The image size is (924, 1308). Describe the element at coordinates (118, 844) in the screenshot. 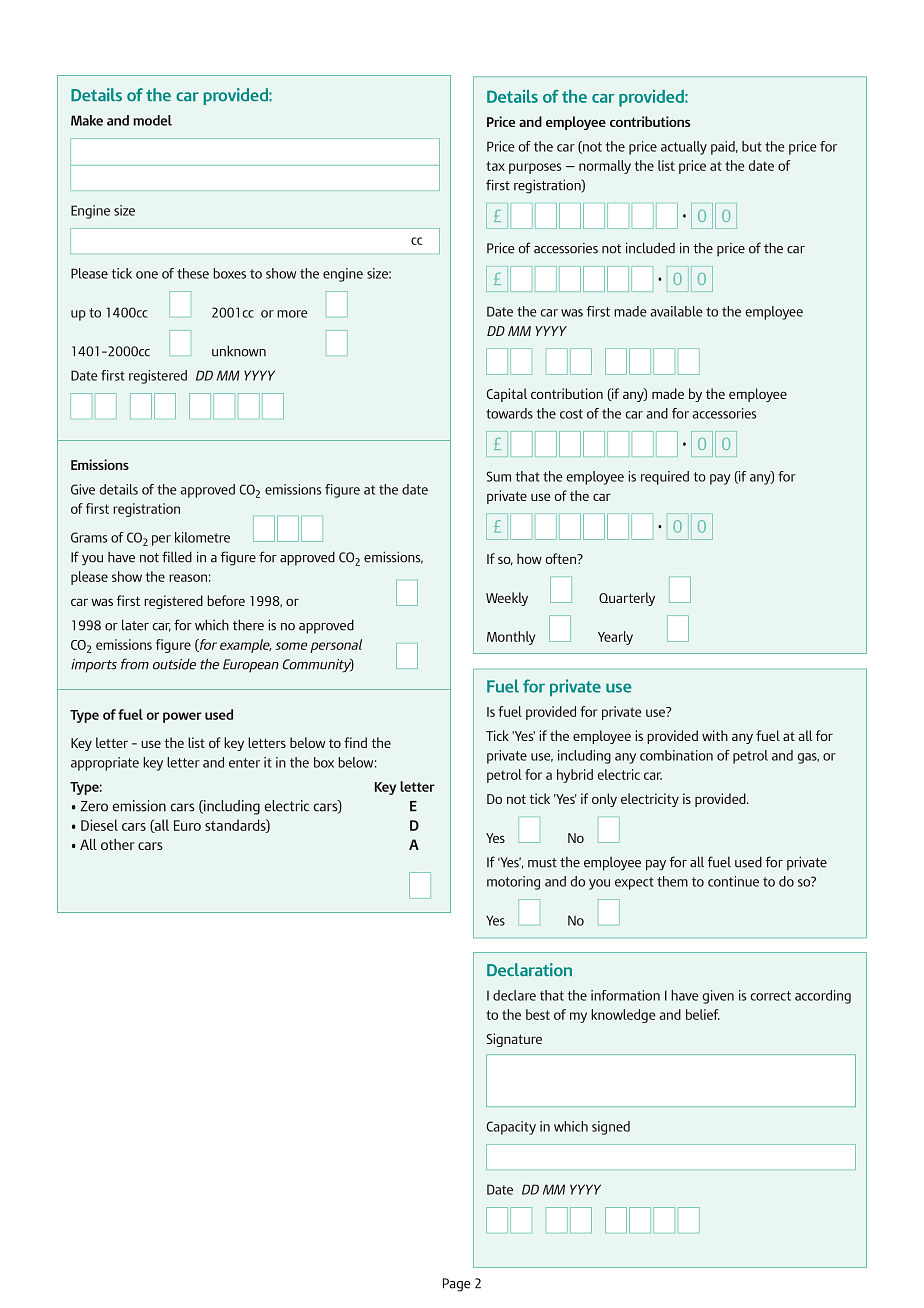

I see `other` at that location.
